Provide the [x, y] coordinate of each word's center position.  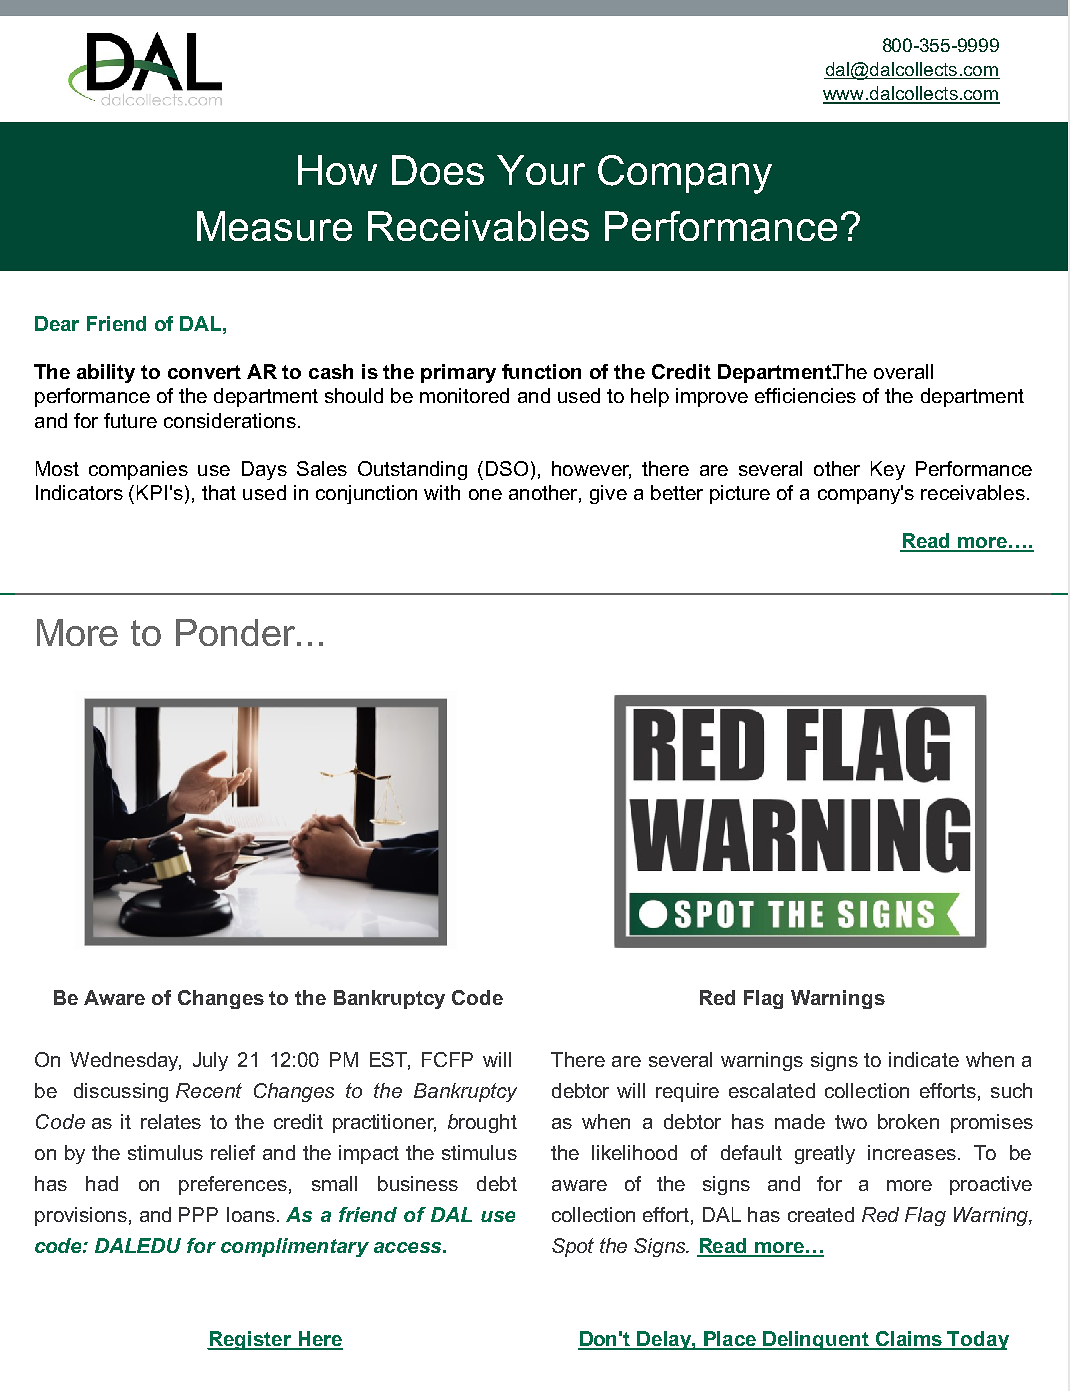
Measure [274, 226]
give [608, 494]
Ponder [237, 632]
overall [903, 371]
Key [888, 470]
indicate [924, 1059]
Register [250, 1340]
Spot [573, 1247]
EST [390, 1061]
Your [541, 170]
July [210, 1061]
